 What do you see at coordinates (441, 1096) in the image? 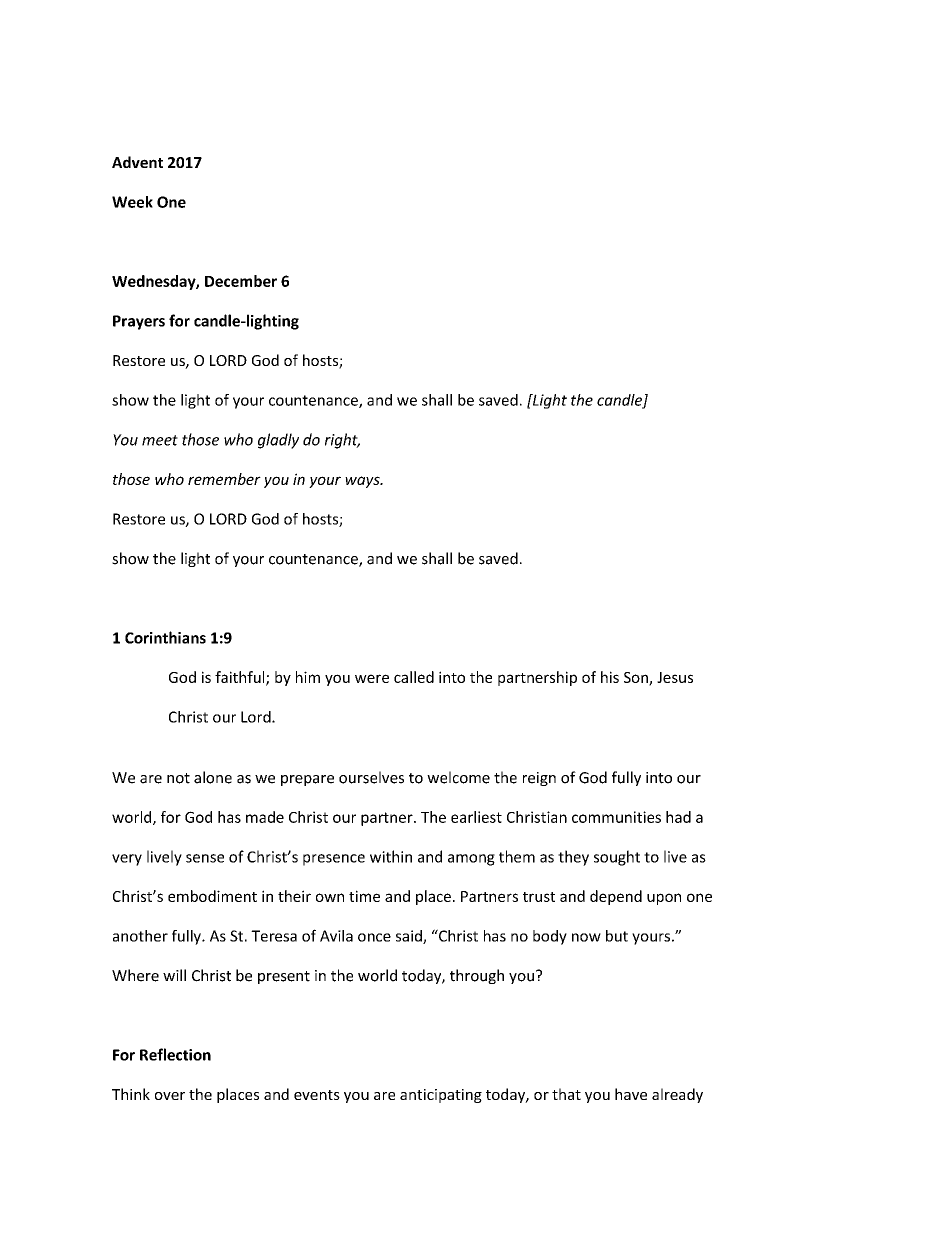
I see `anticipating` at bounding box center [441, 1096].
